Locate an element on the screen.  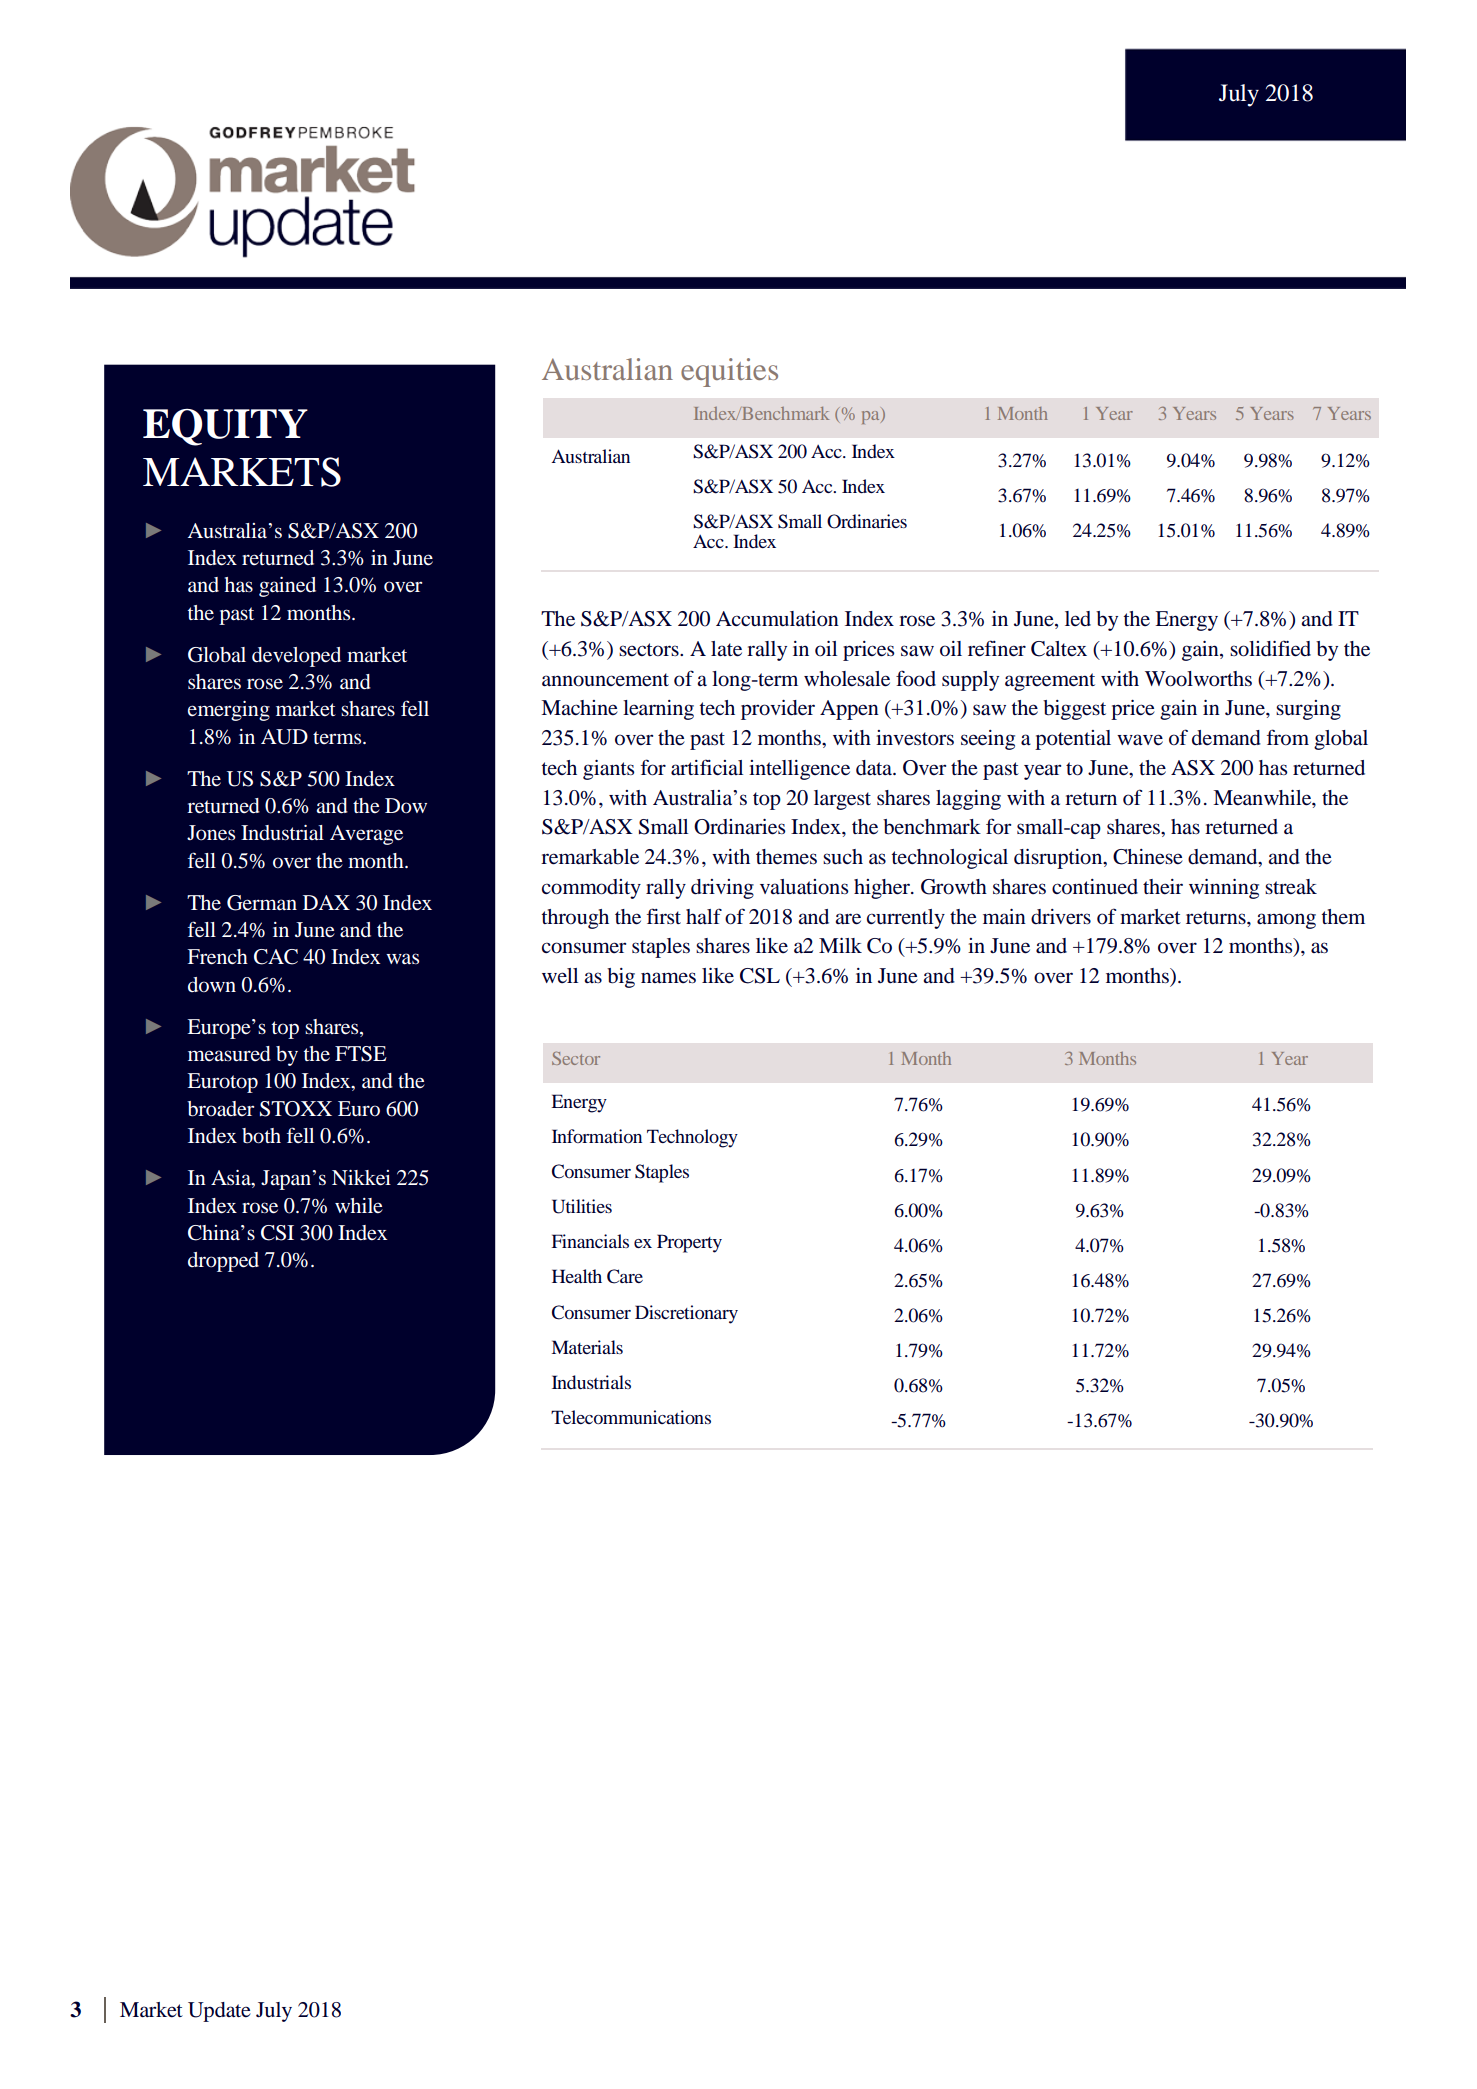
Discretionary is located at coordinates (686, 1314).
